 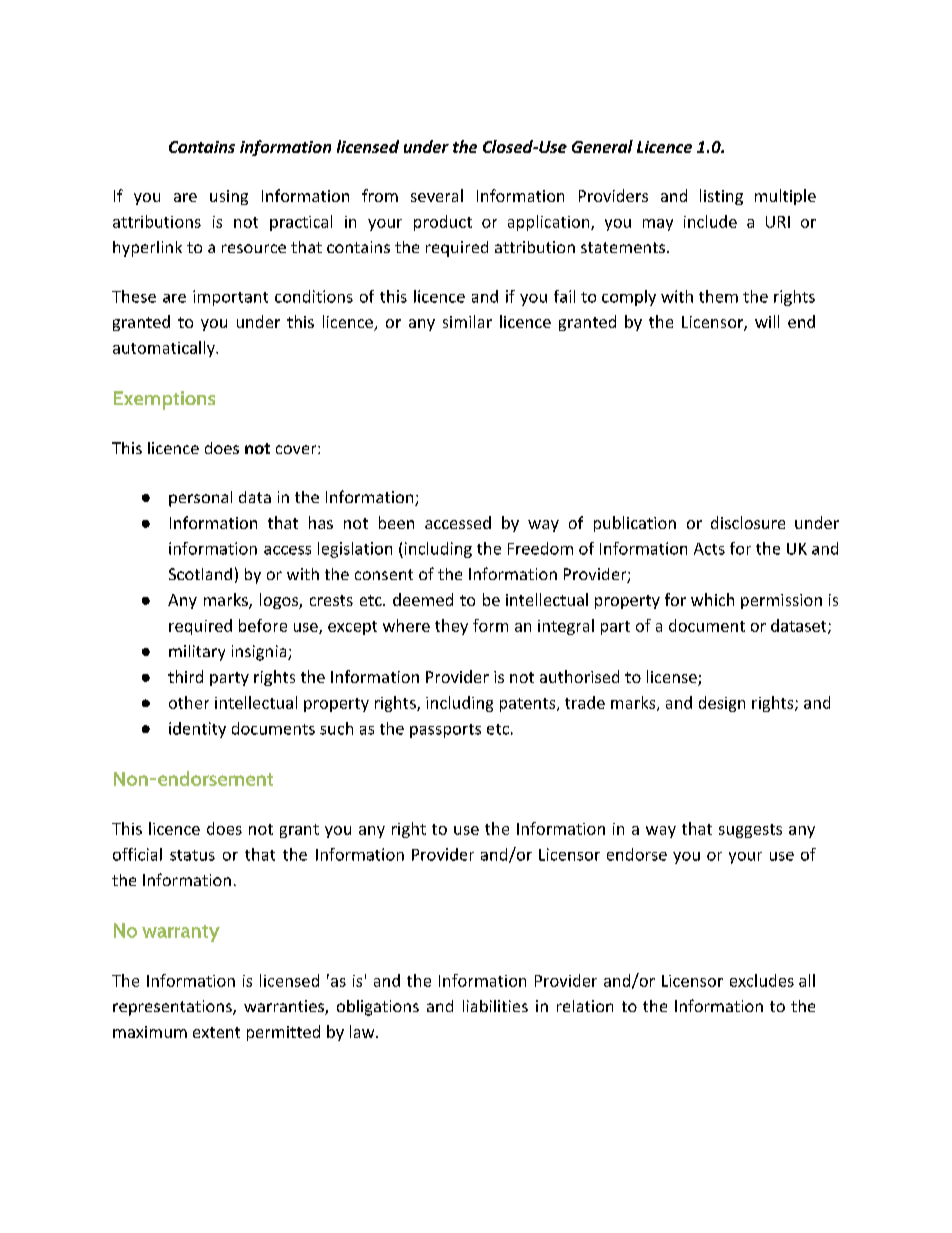 I want to click on Scotland, so click(x=200, y=574).
